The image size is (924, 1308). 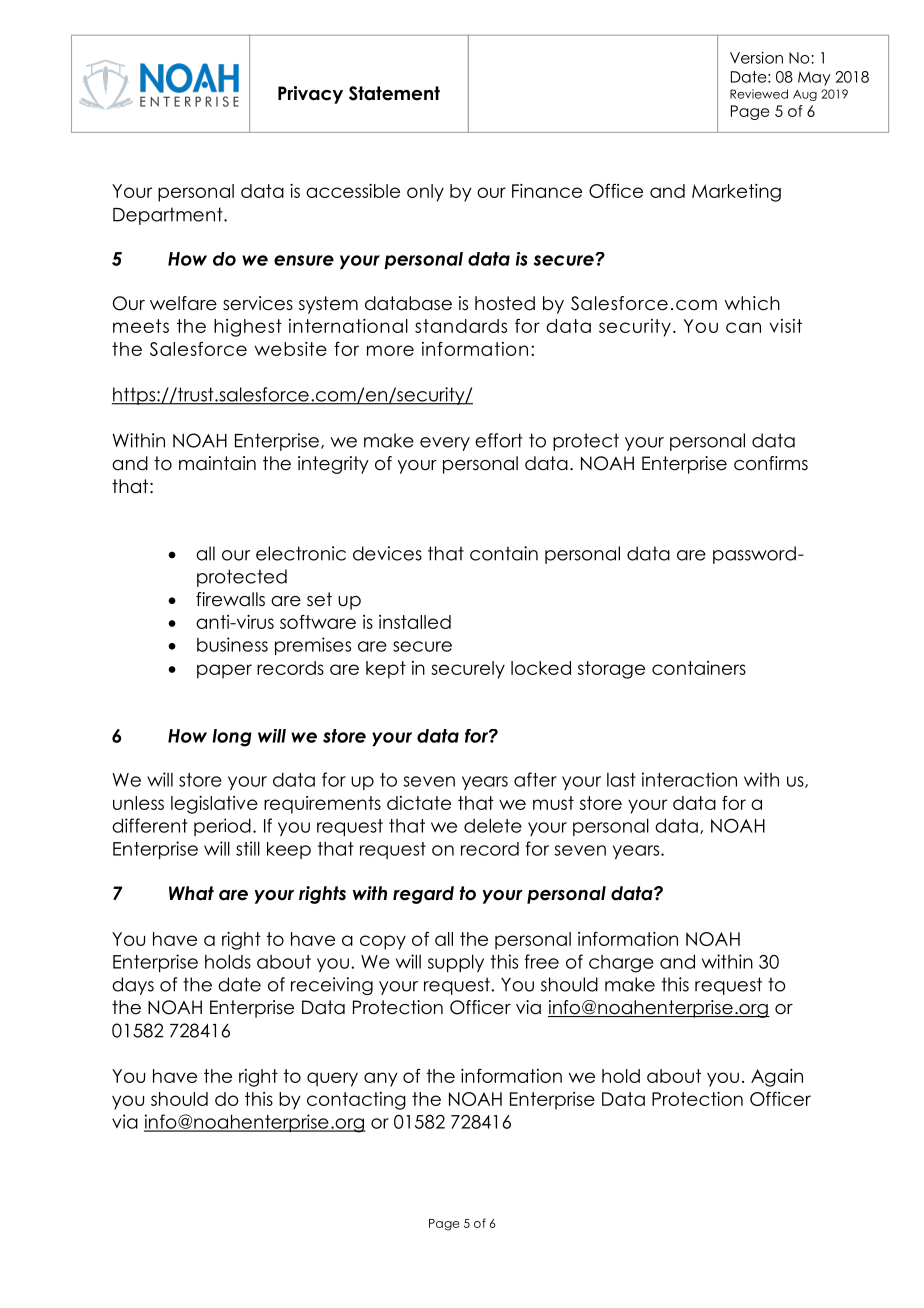 I want to click on standards, so click(x=461, y=326).
